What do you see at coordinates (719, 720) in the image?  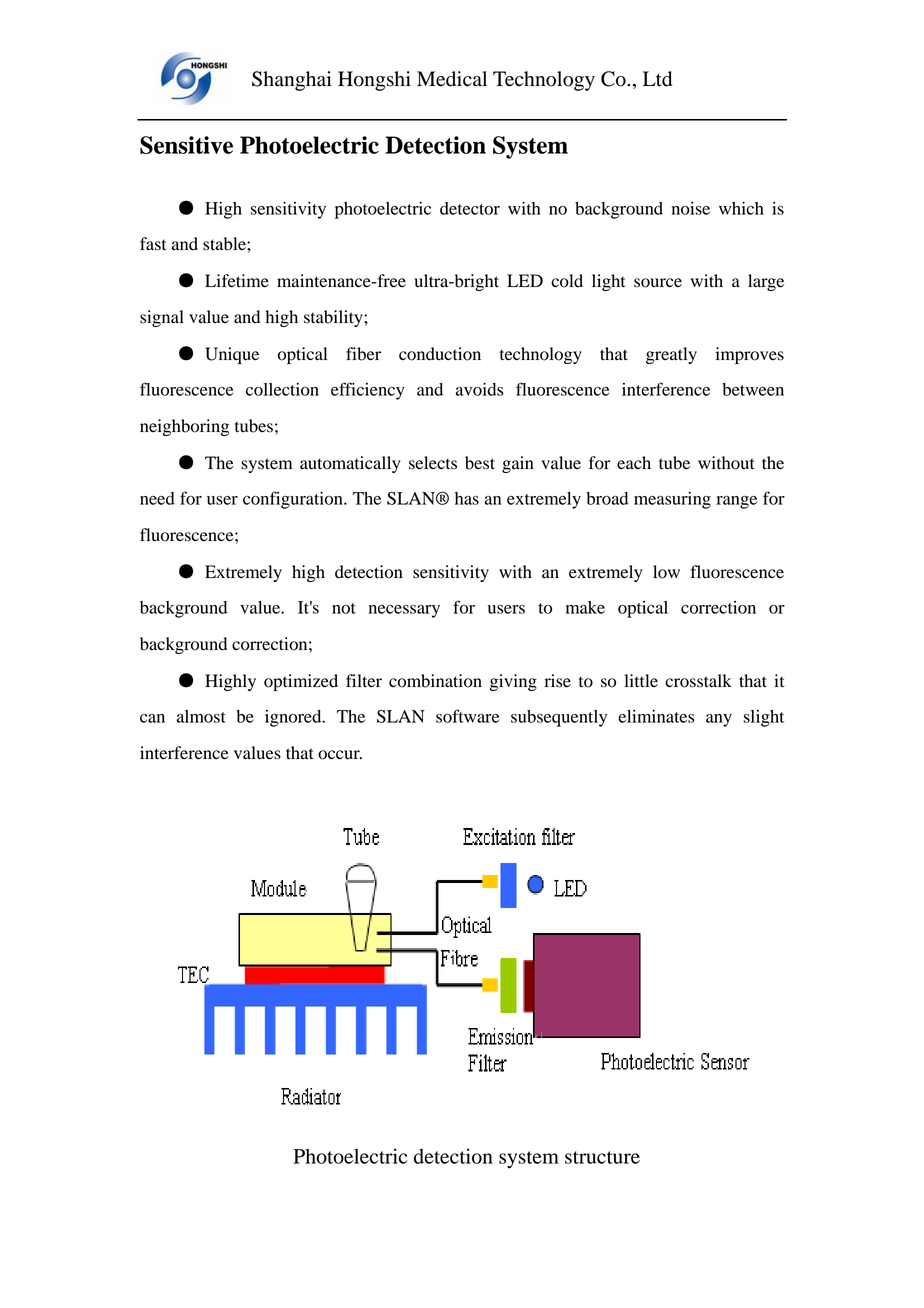 I see `any` at bounding box center [719, 720].
